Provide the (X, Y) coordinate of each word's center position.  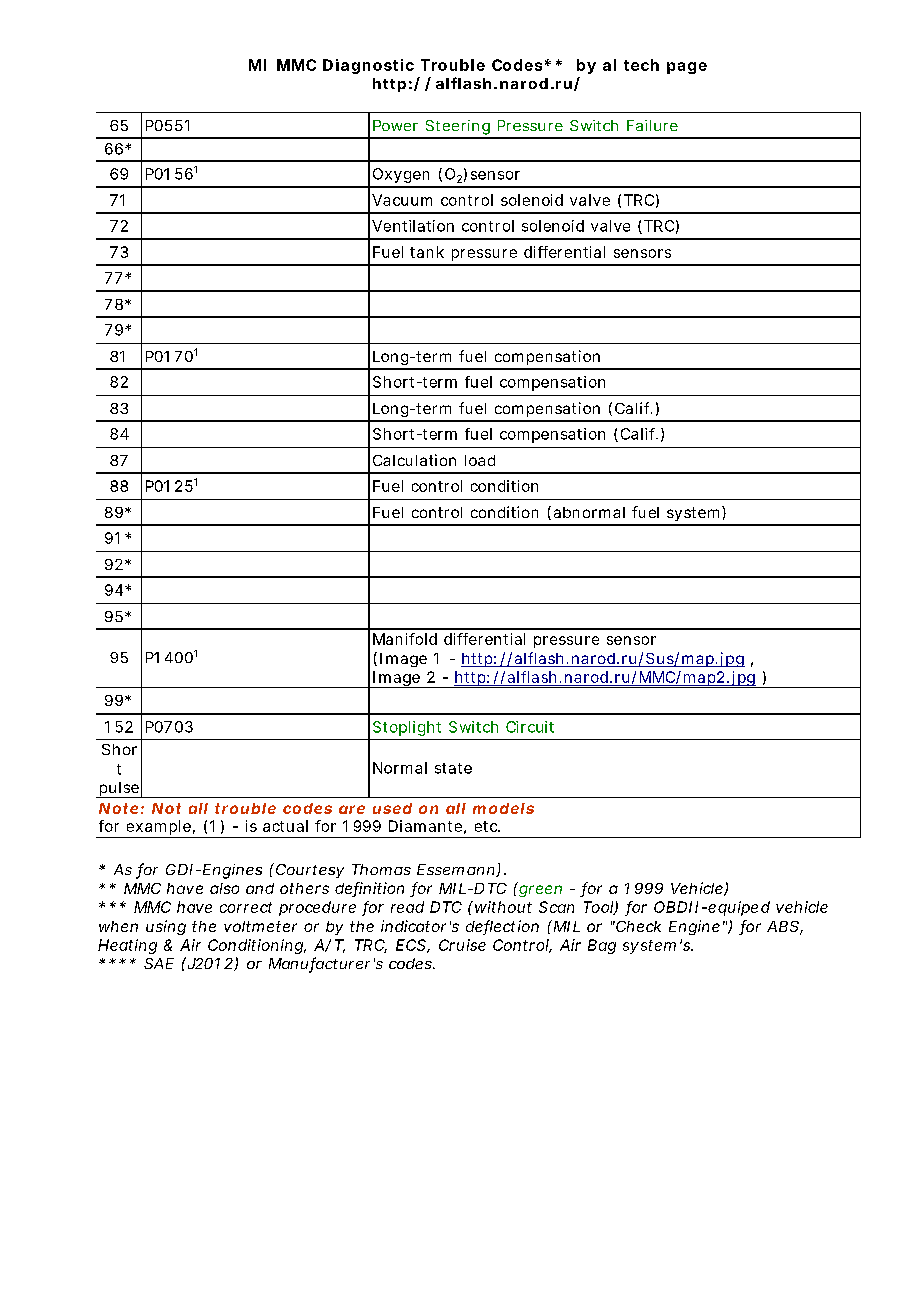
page (687, 68)
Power (395, 125)
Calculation (414, 460)
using (166, 927)
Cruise (462, 945)
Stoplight (407, 728)
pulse (119, 790)
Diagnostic (368, 66)
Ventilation (413, 226)
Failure (652, 125)
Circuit (530, 727)
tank (427, 252)
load (480, 460)
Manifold (405, 639)
